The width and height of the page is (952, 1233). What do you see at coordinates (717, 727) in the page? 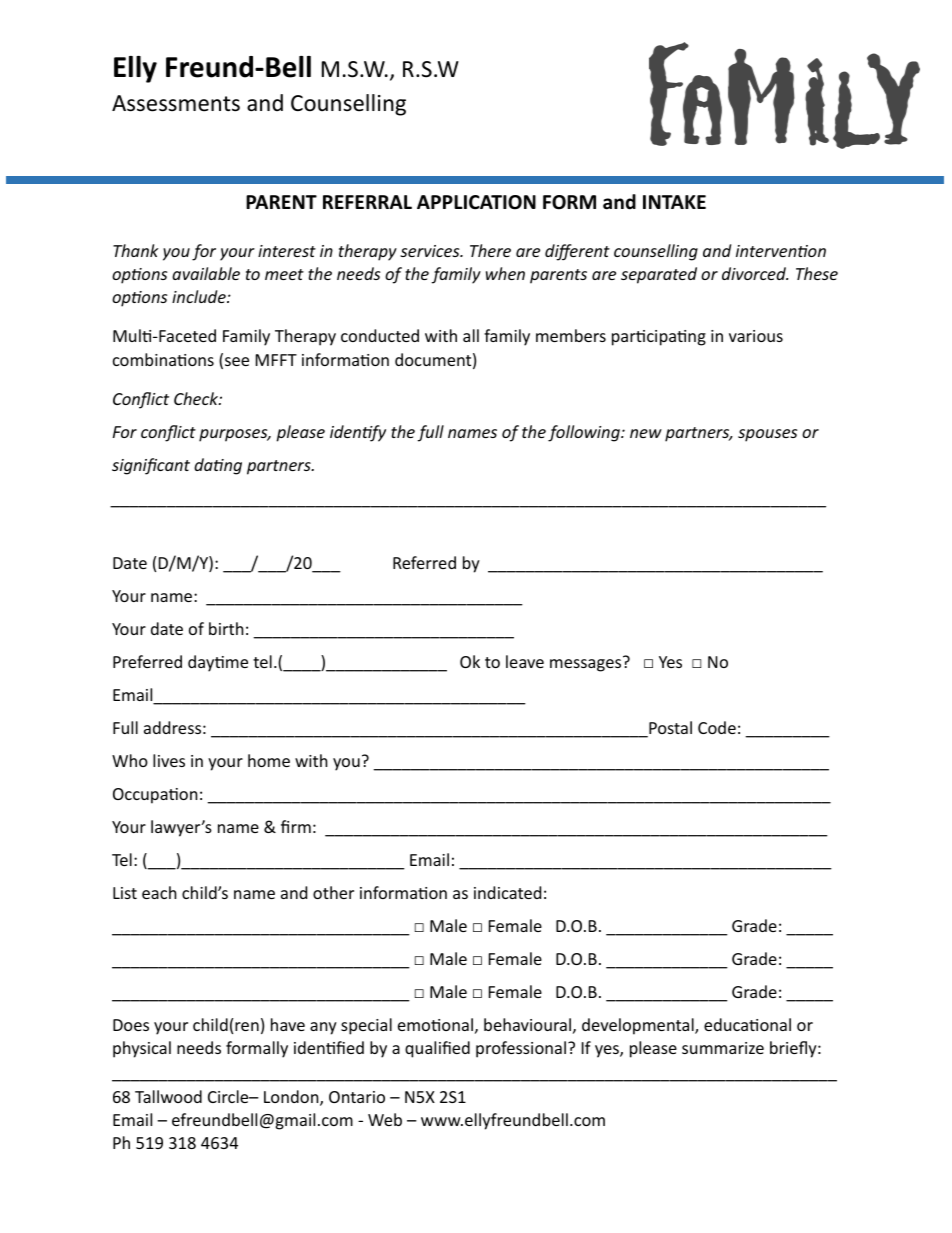
I see `Code` at bounding box center [717, 727].
